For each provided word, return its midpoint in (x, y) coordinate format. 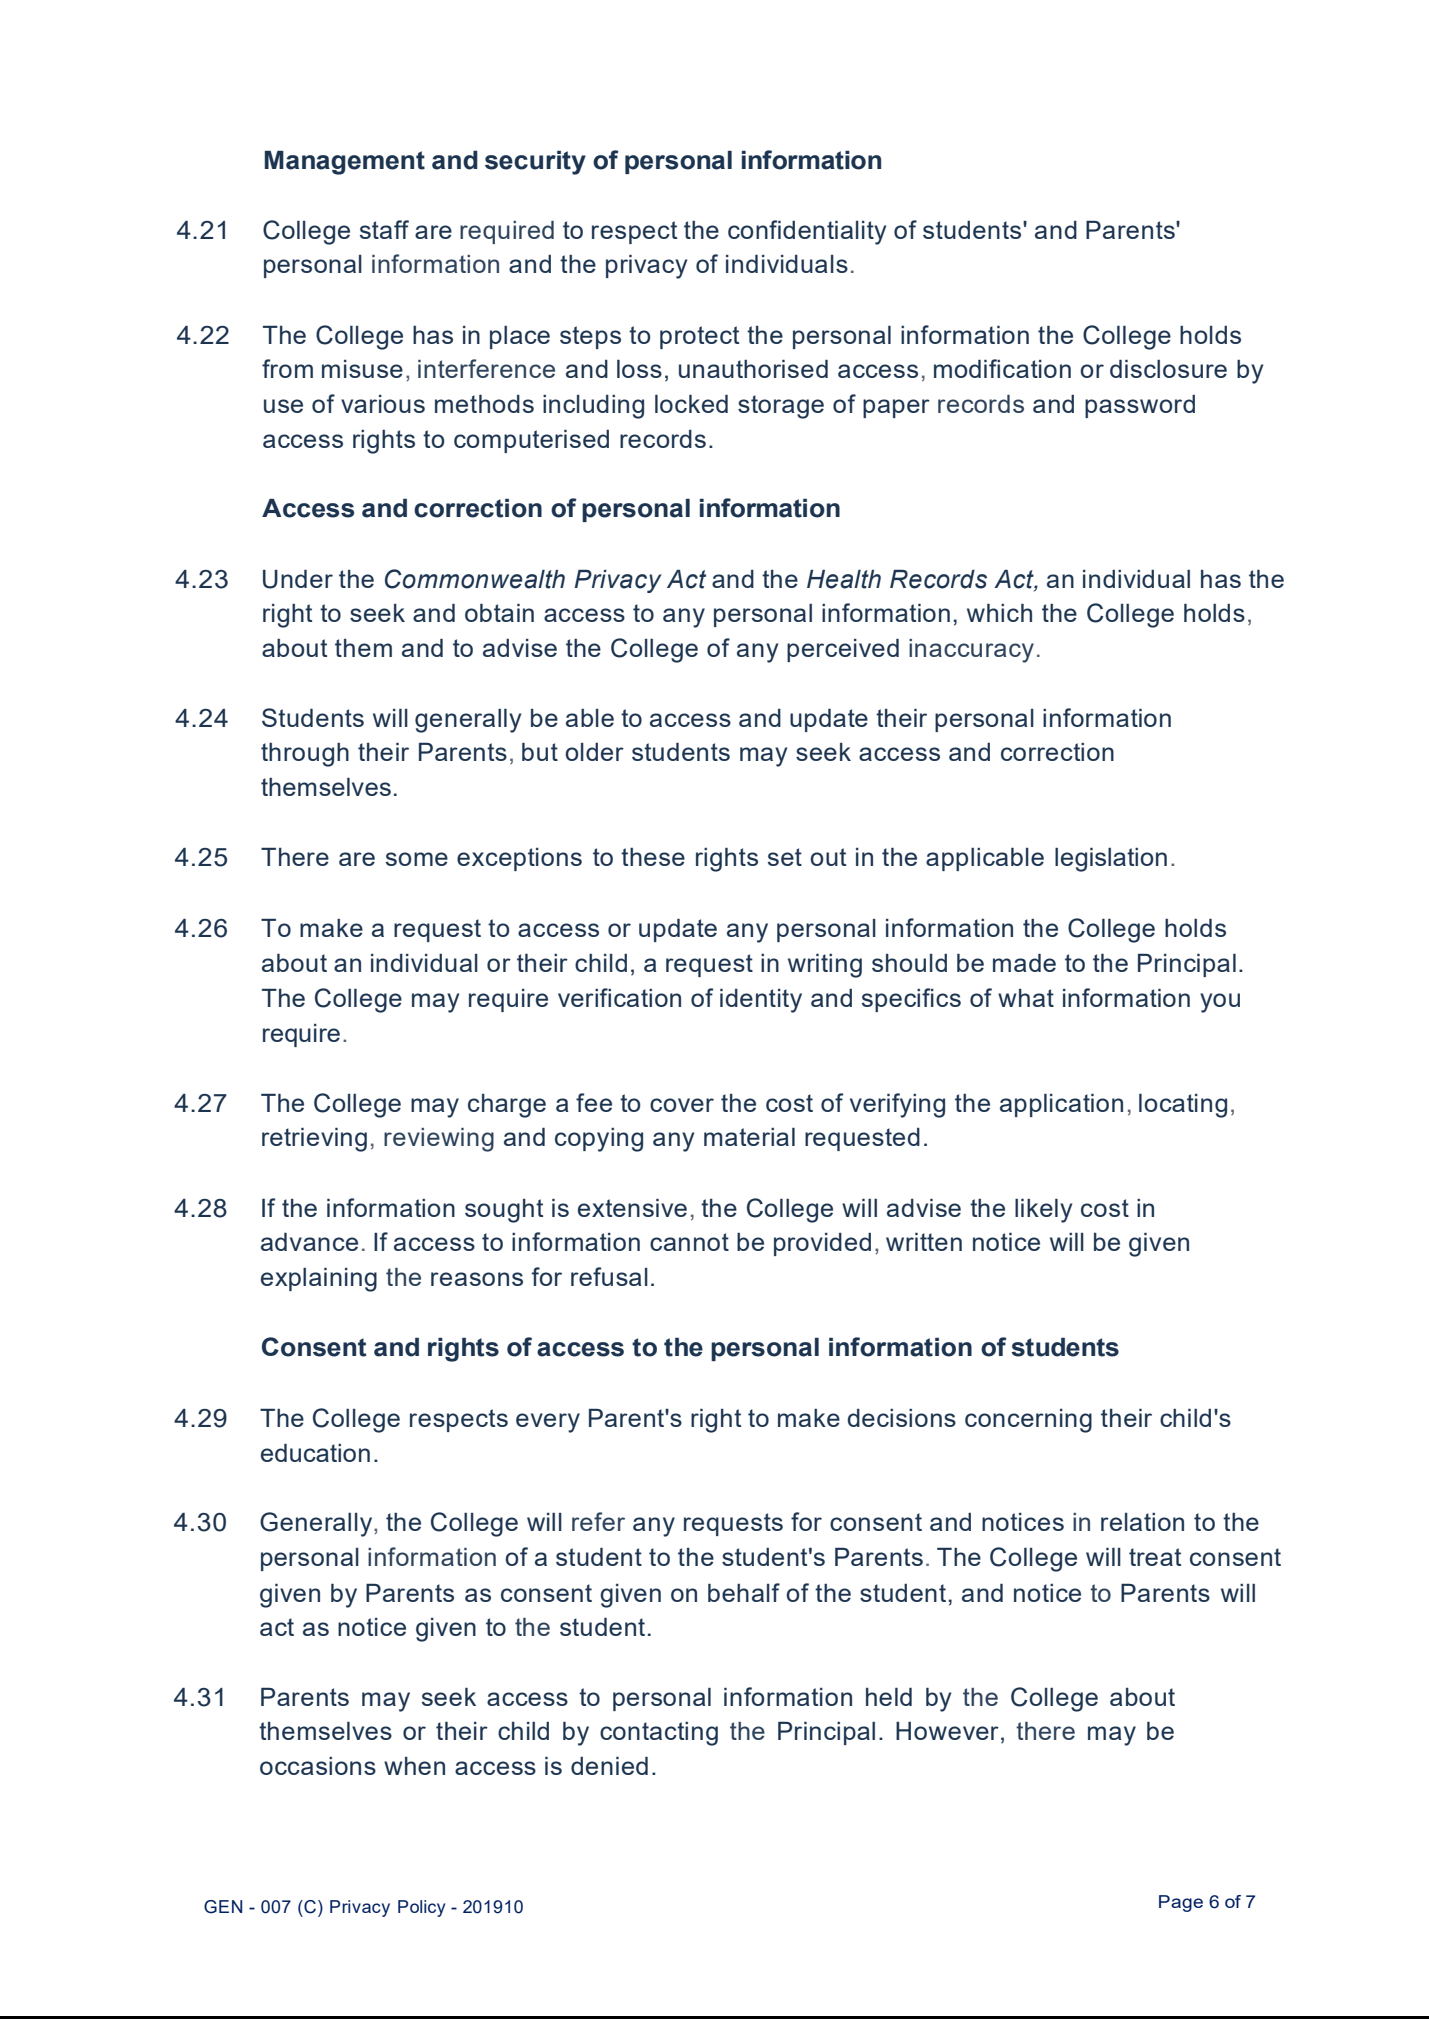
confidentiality (807, 232)
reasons (477, 1279)
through (305, 755)
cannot (689, 1242)
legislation (1111, 860)
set (785, 857)
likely (1043, 1211)
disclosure (1168, 369)
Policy (421, 1908)
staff (384, 229)
